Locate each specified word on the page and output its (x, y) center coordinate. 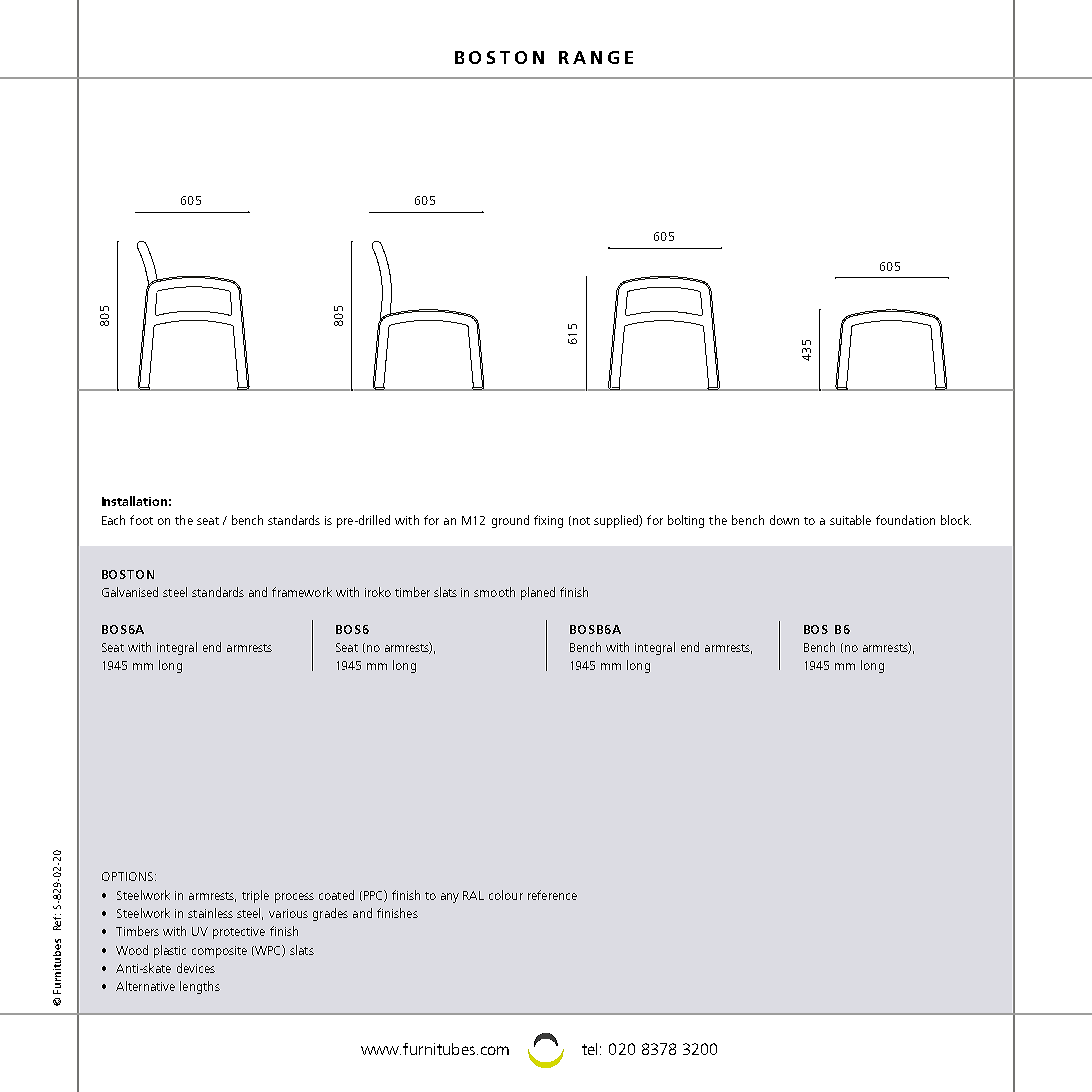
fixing (548, 521)
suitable (850, 520)
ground (510, 521)
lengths (200, 987)
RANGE (596, 57)
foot (141, 520)
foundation (905, 520)
